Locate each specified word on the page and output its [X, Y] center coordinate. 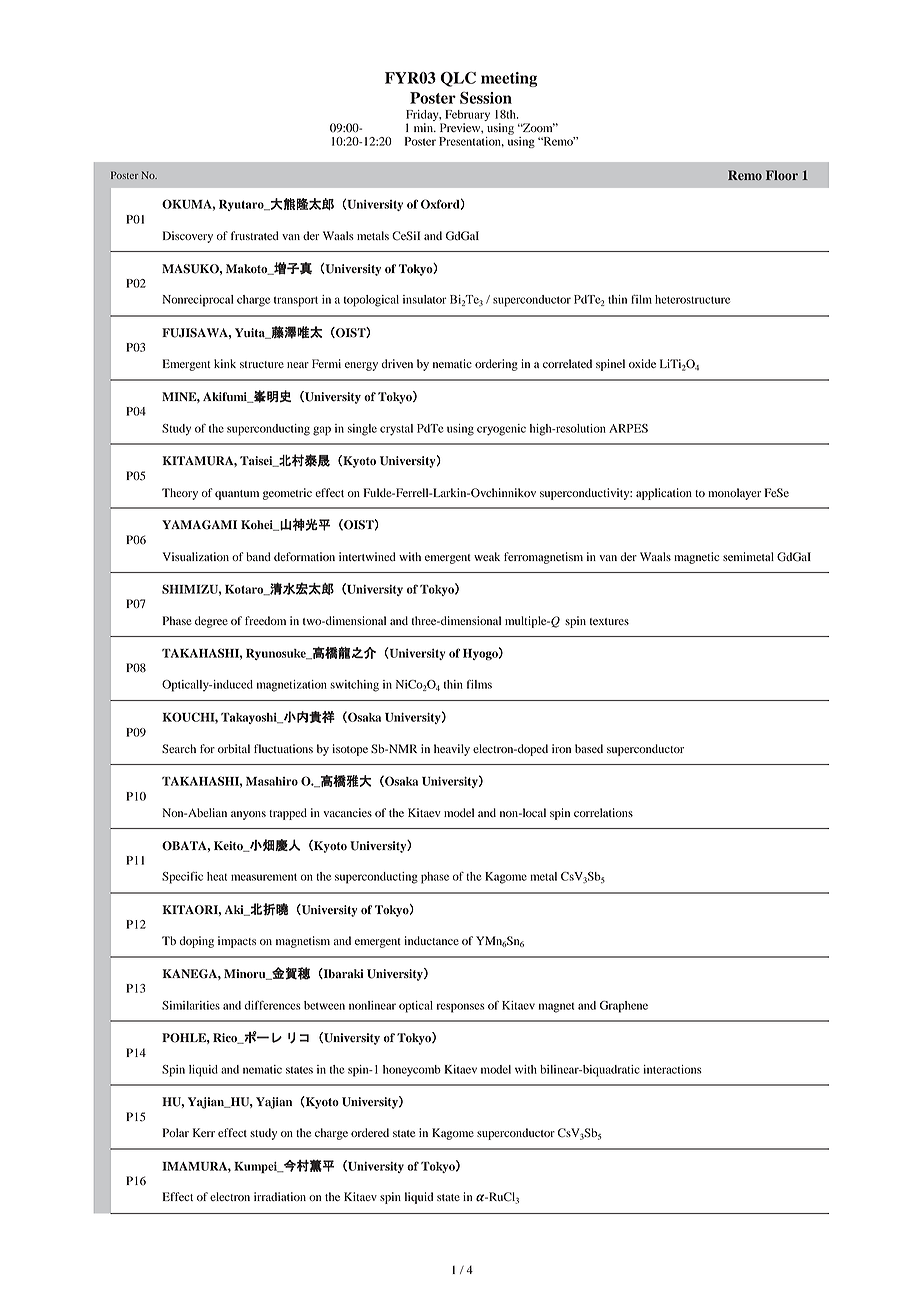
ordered [370, 1132]
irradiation [280, 1196]
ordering [496, 365]
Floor [782, 175]
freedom [265, 620]
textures [609, 621]
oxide [642, 363]
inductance [431, 940]
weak [487, 556]
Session [486, 98]
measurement [264, 877]
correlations [603, 812]
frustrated [255, 235]
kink [225, 363]
